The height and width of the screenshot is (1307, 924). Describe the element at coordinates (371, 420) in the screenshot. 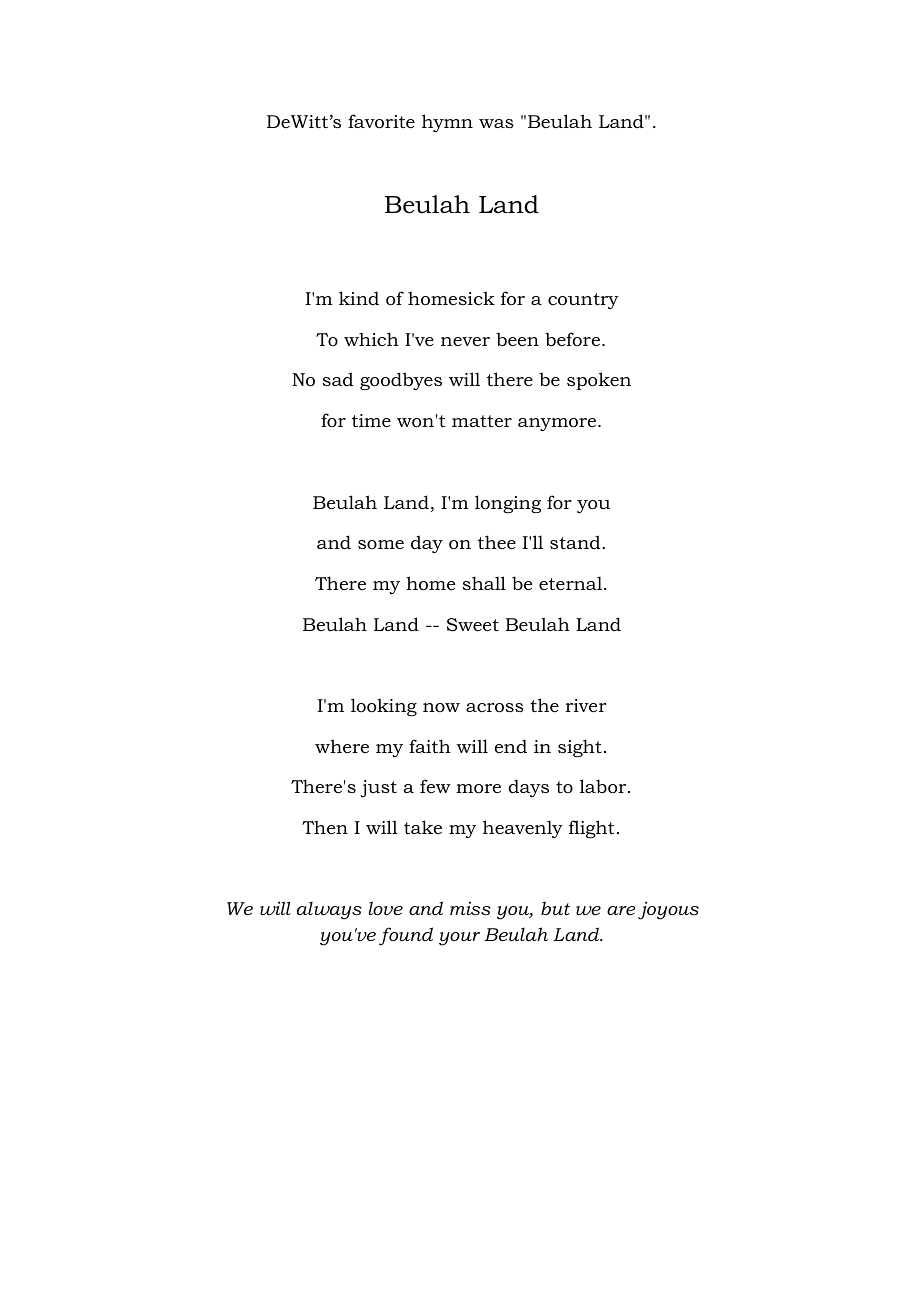

I see `time` at that location.
